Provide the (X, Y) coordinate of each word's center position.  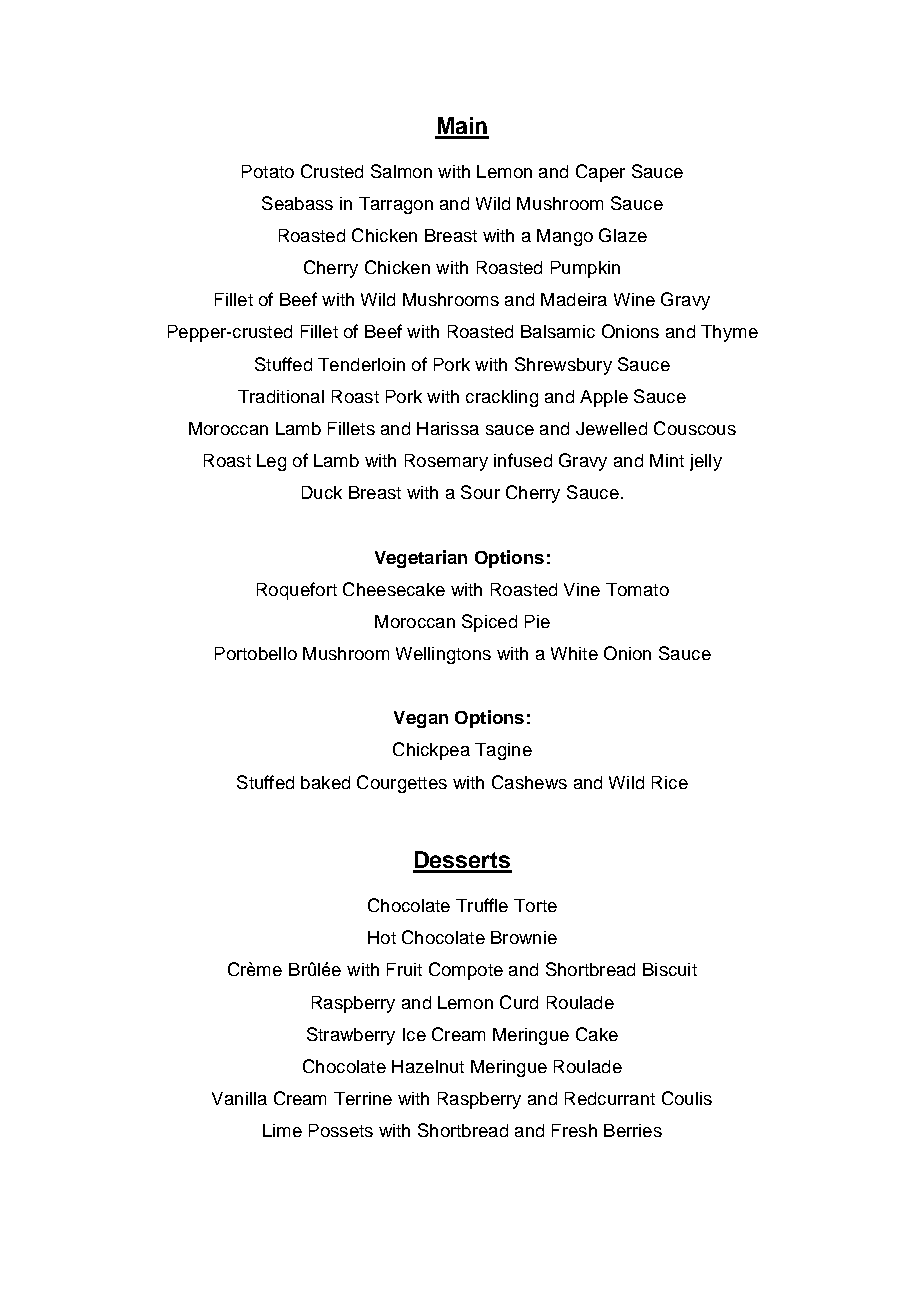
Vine (582, 589)
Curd (519, 1002)
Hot (382, 937)
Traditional (281, 396)
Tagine (503, 751)
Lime (282, 1130)
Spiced (489, 623)
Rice (670, 782)
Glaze (623, 235)
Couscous (695, 428)
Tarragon (396, 205)
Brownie (524, 937)
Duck (322, 492)
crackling (502, 398)
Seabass (297, 203)
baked (325, 782)
